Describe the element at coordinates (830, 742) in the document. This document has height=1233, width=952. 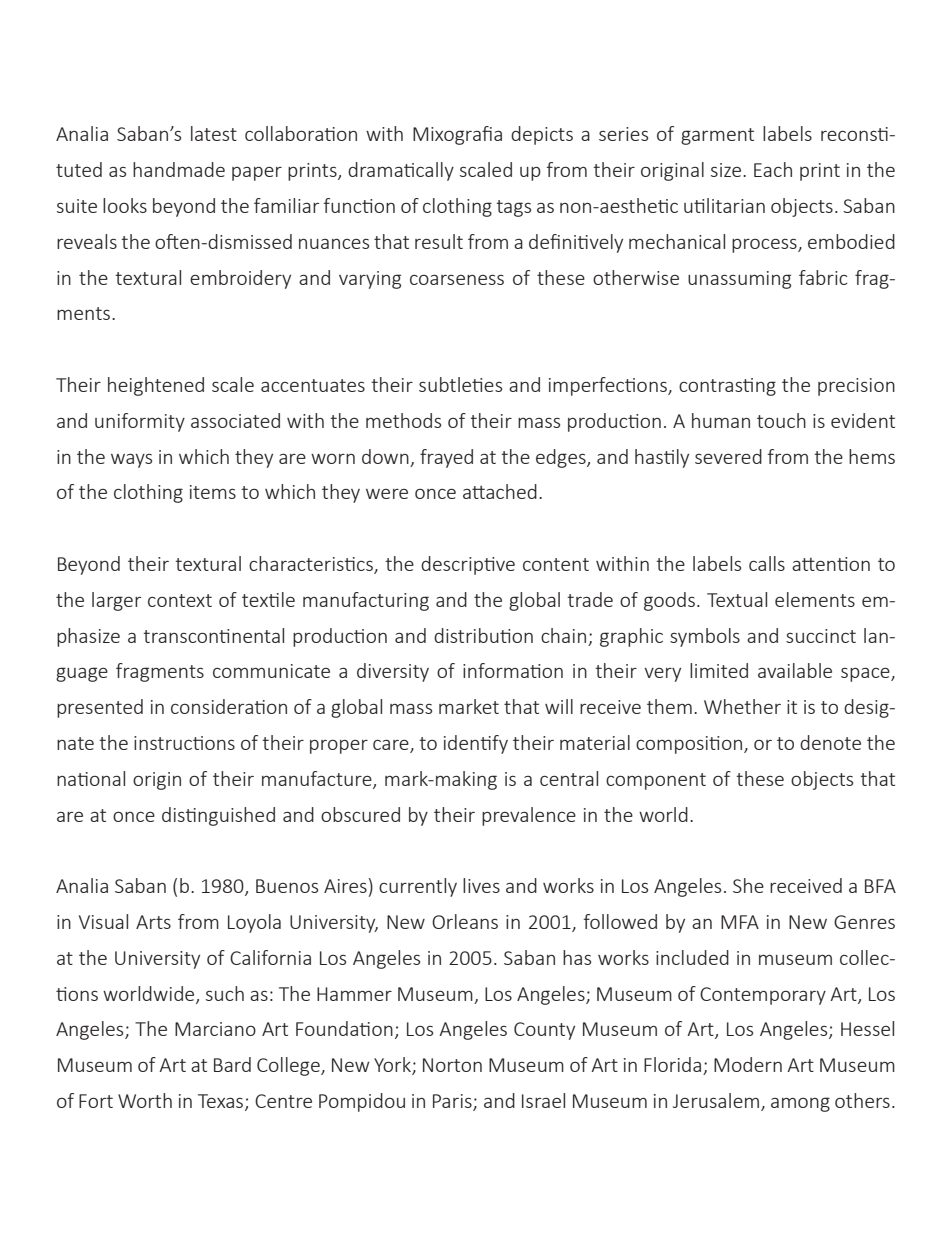
I see `denote` at that location.
